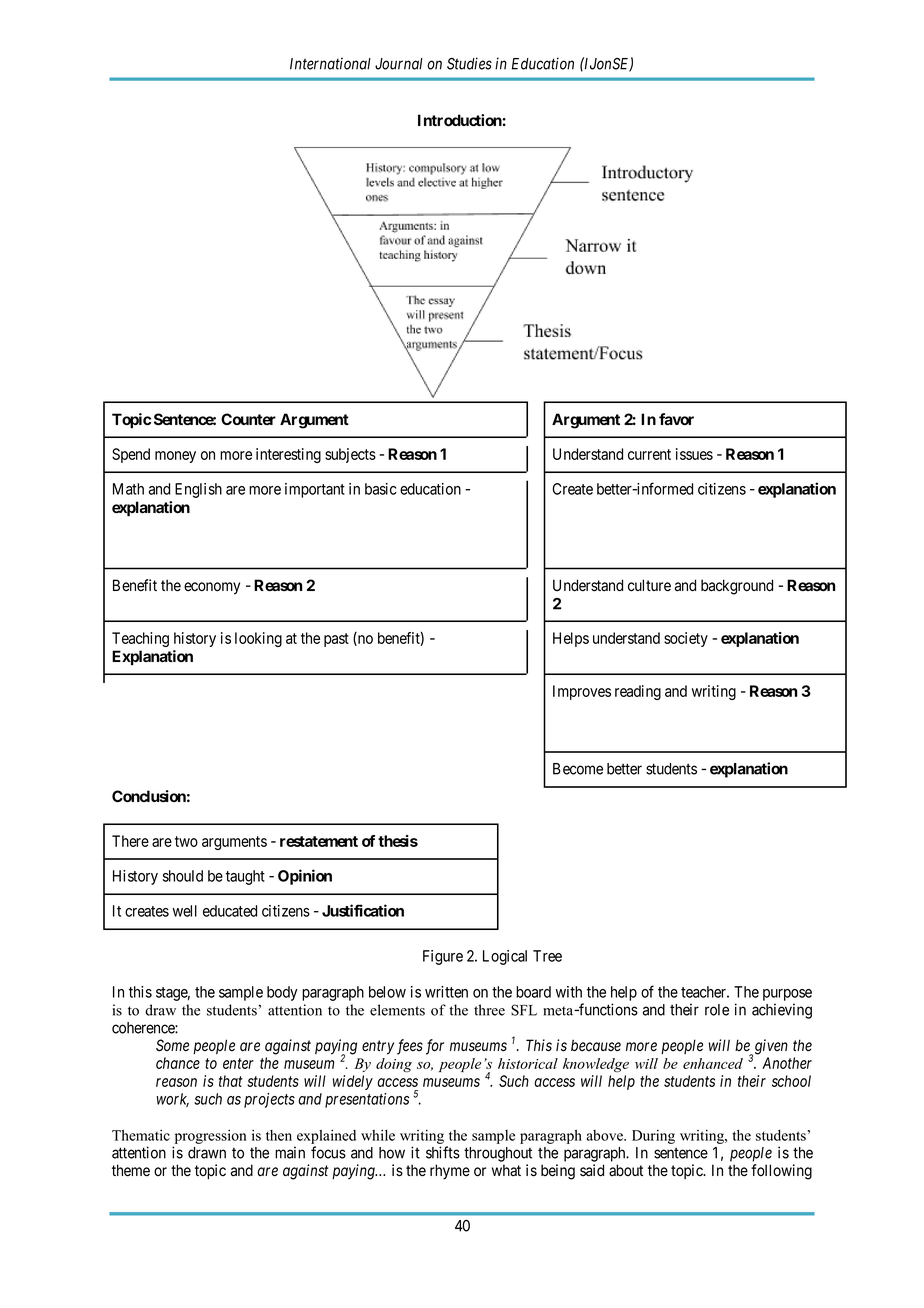 The width and height of the screenshot is (924, 1308). I want to click on society, so click(686, 639).
